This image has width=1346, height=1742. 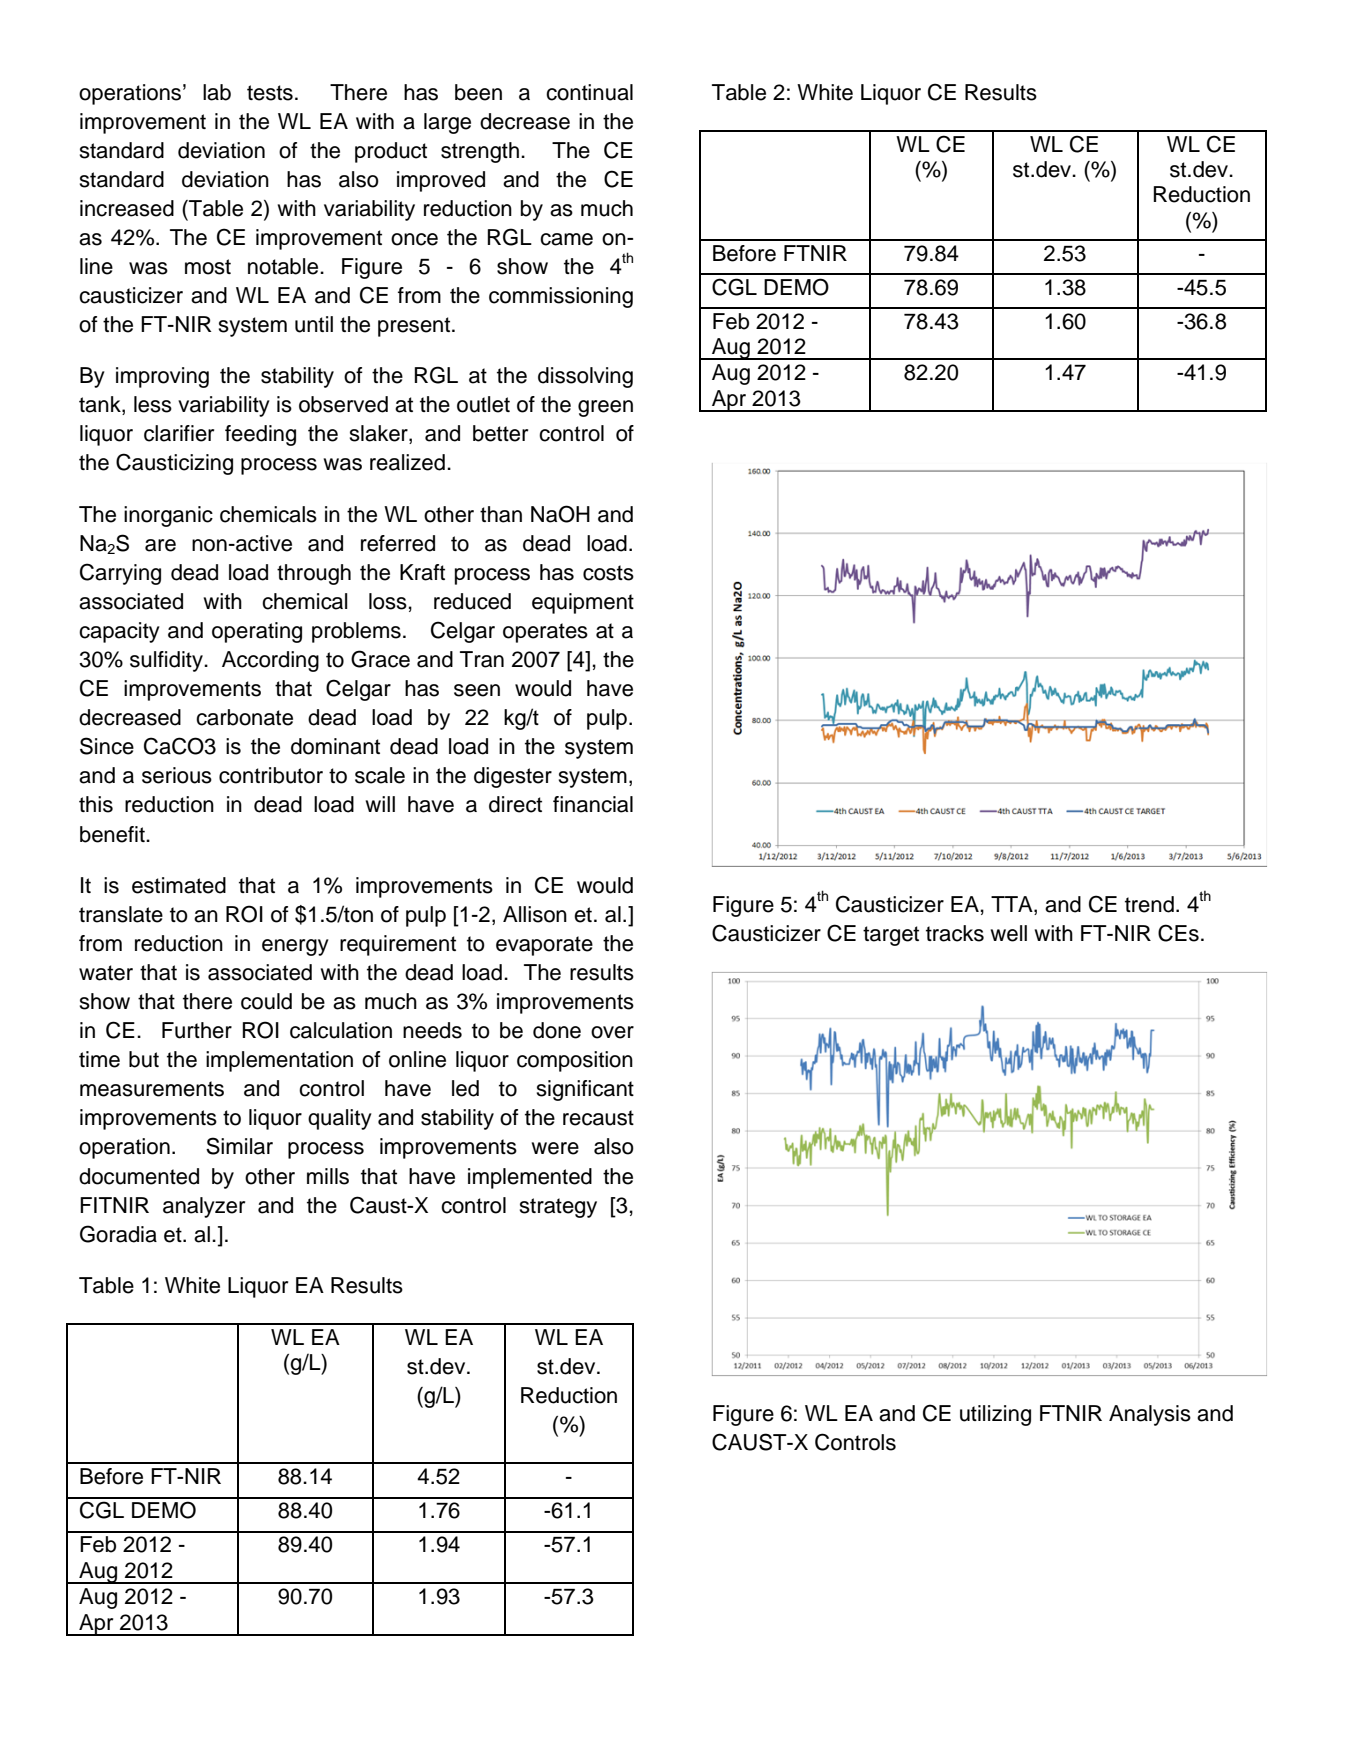 What do you see at coordinates (995, 1415) in the image?
I see `utilizing` at bounding box center [995, 1415].
